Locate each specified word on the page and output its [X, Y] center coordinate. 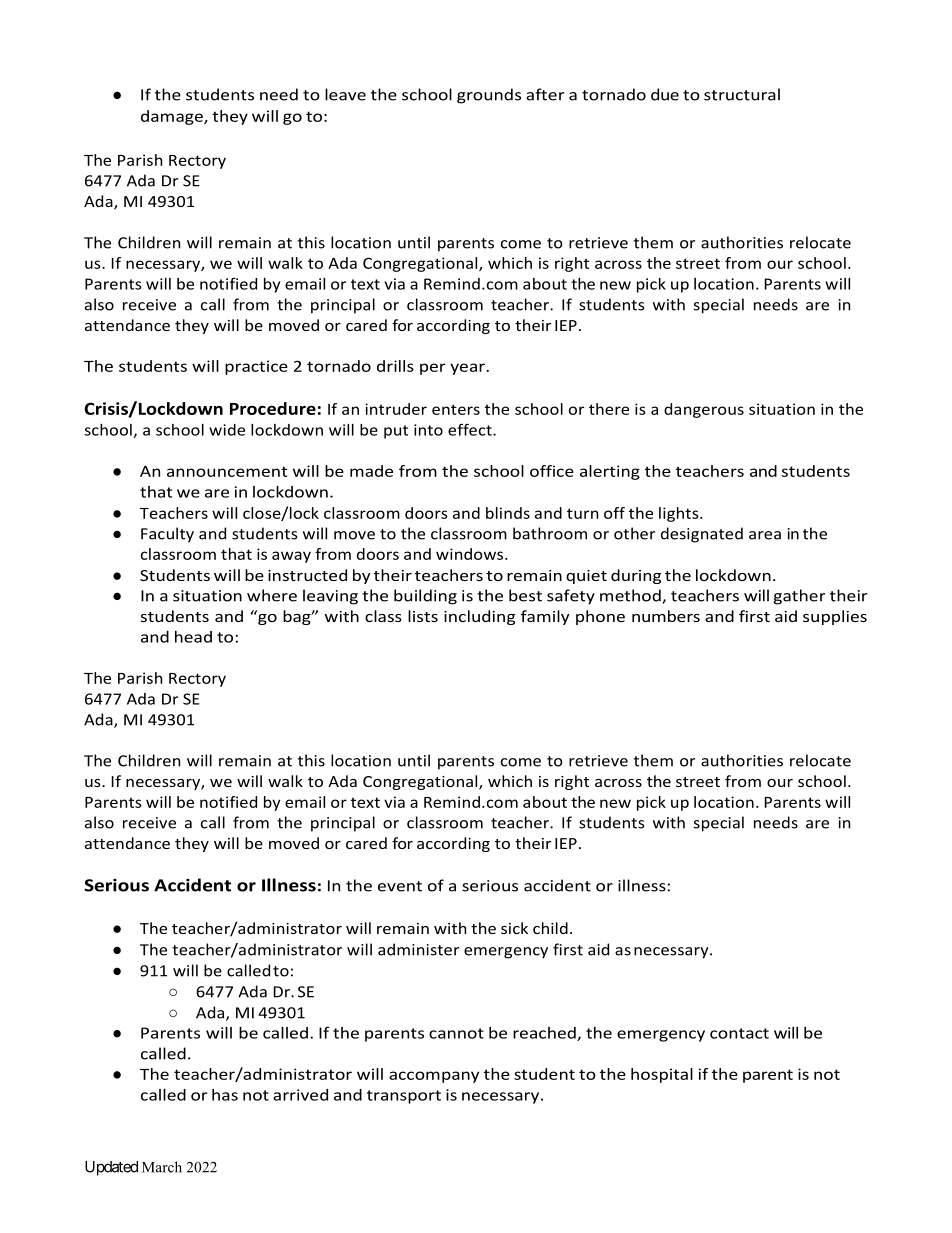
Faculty [167, 535]
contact [739, 1033]
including [479, 617]
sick [514, 928]
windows [471, 554]
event [400, 886]
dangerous [704, 410]
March [162, 1167]
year [468, 369]
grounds [489, 96]
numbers [666, 616]
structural [742, 94]
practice [256, 367]
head [193, 637]
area [765, 535]
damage [173, 117]
